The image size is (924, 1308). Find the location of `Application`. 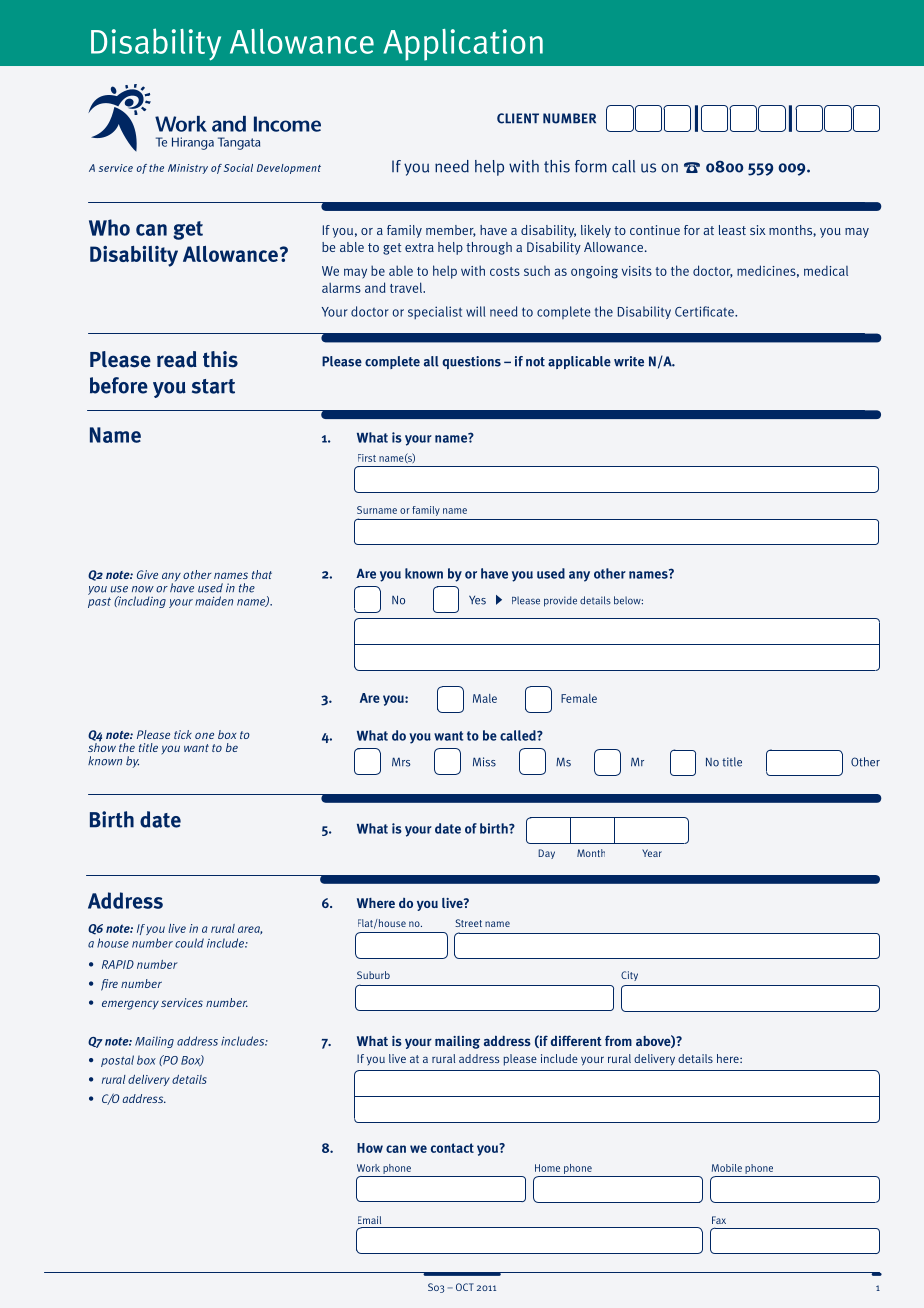

Application is located at coordinates (463, 45).
